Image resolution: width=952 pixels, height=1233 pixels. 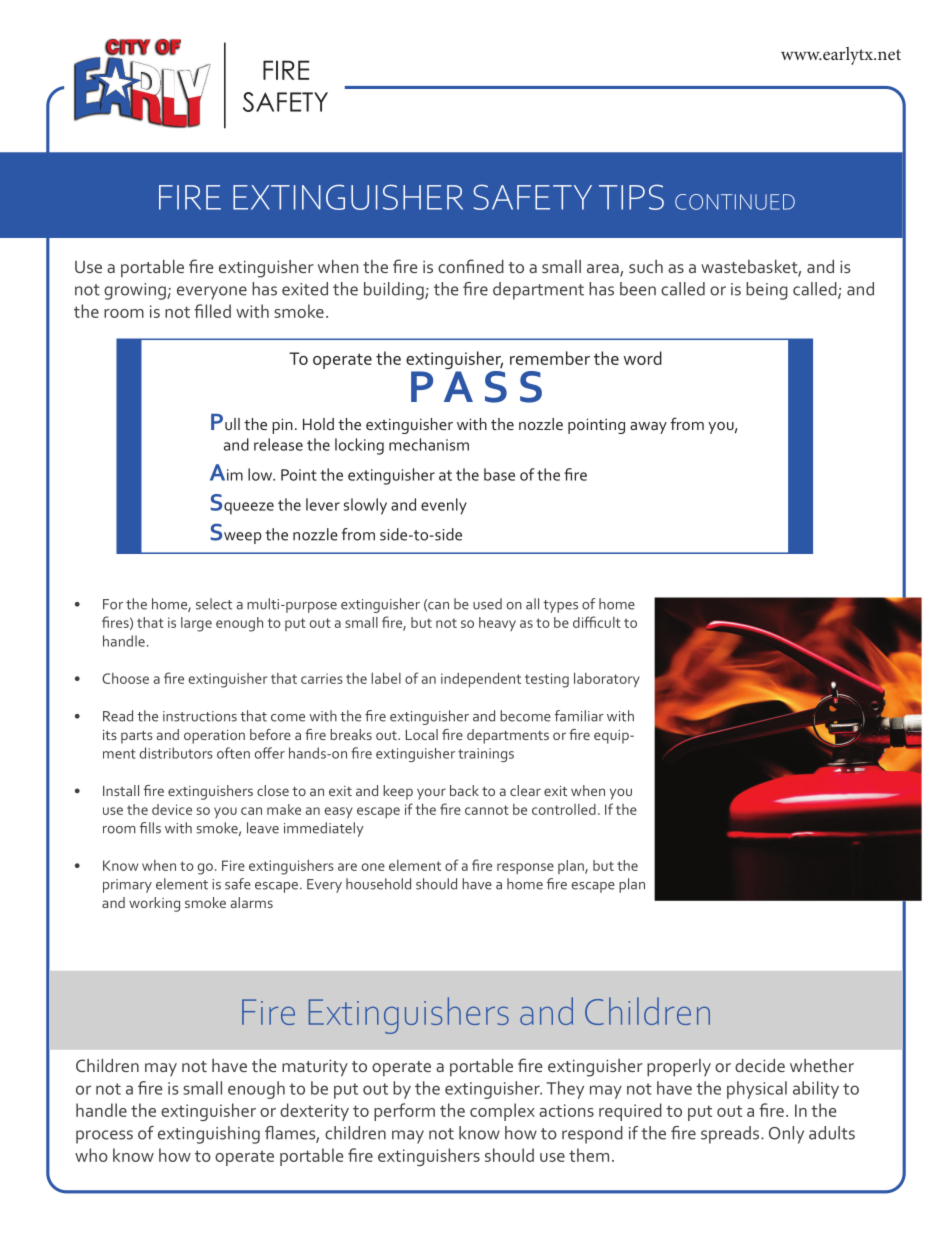 I want to click on select, so click(x=214, y=604).
